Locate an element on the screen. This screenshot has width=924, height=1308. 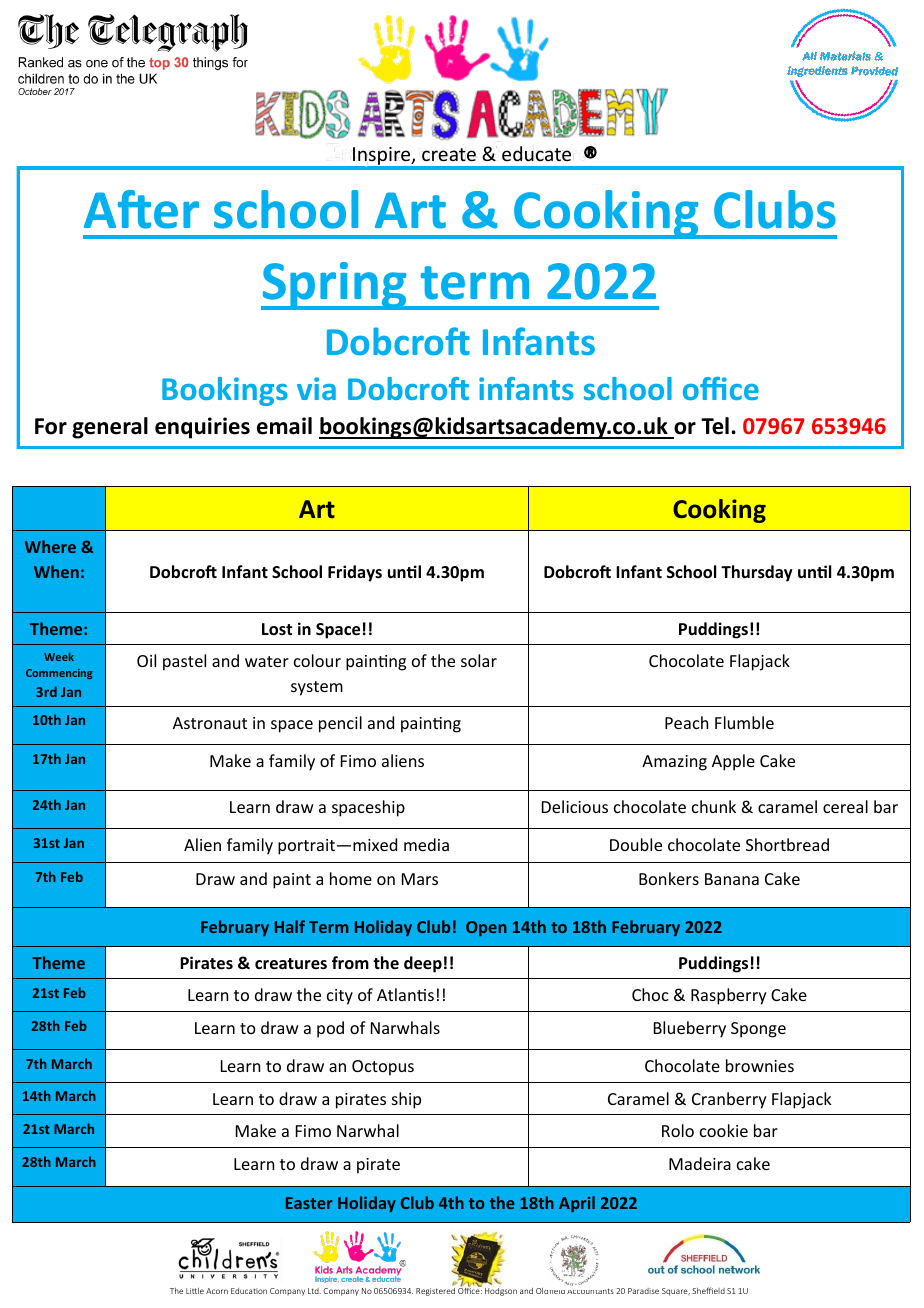
After is located at coordinates (141, 209).
